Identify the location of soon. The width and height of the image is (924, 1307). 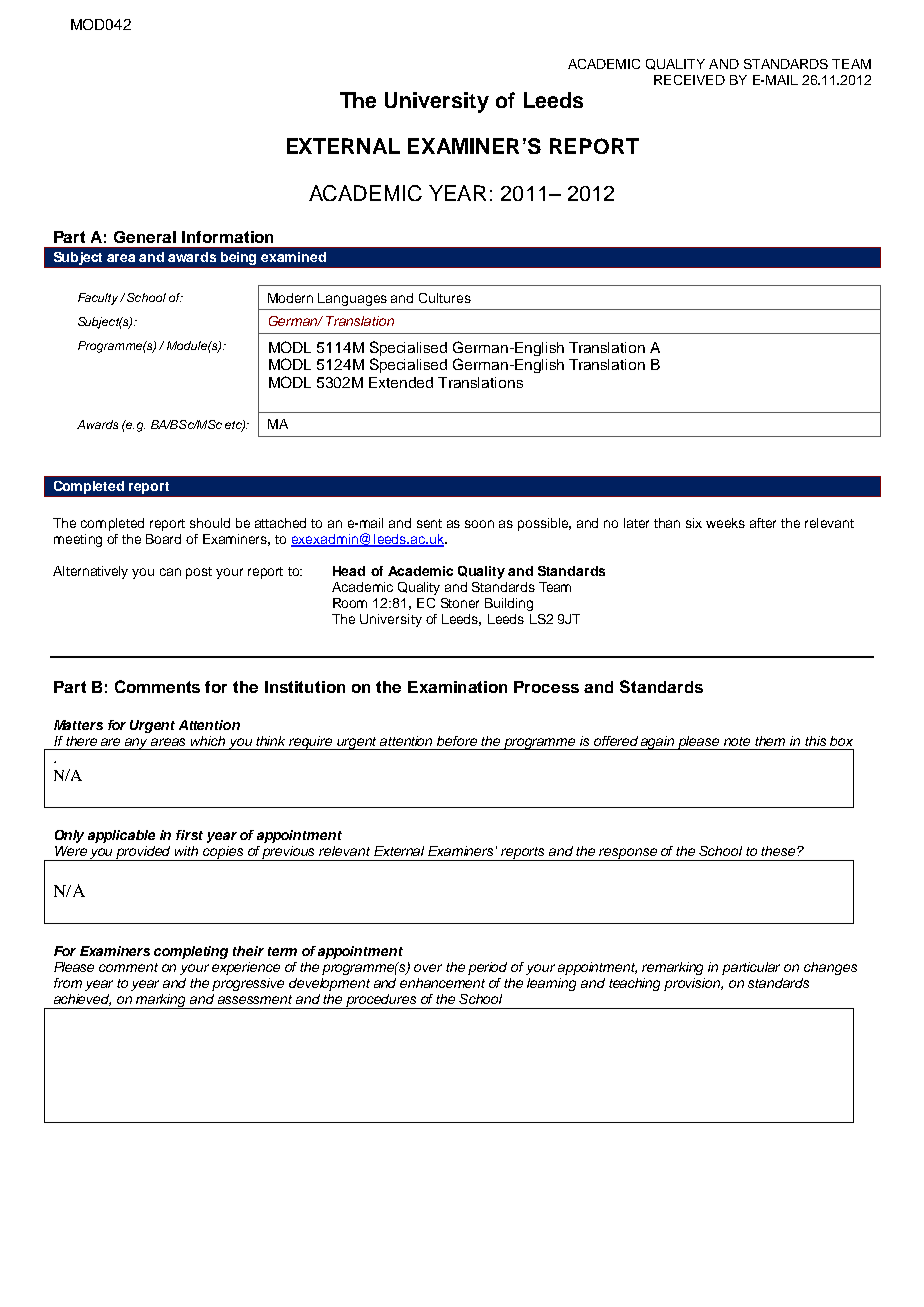
(479, 524).
